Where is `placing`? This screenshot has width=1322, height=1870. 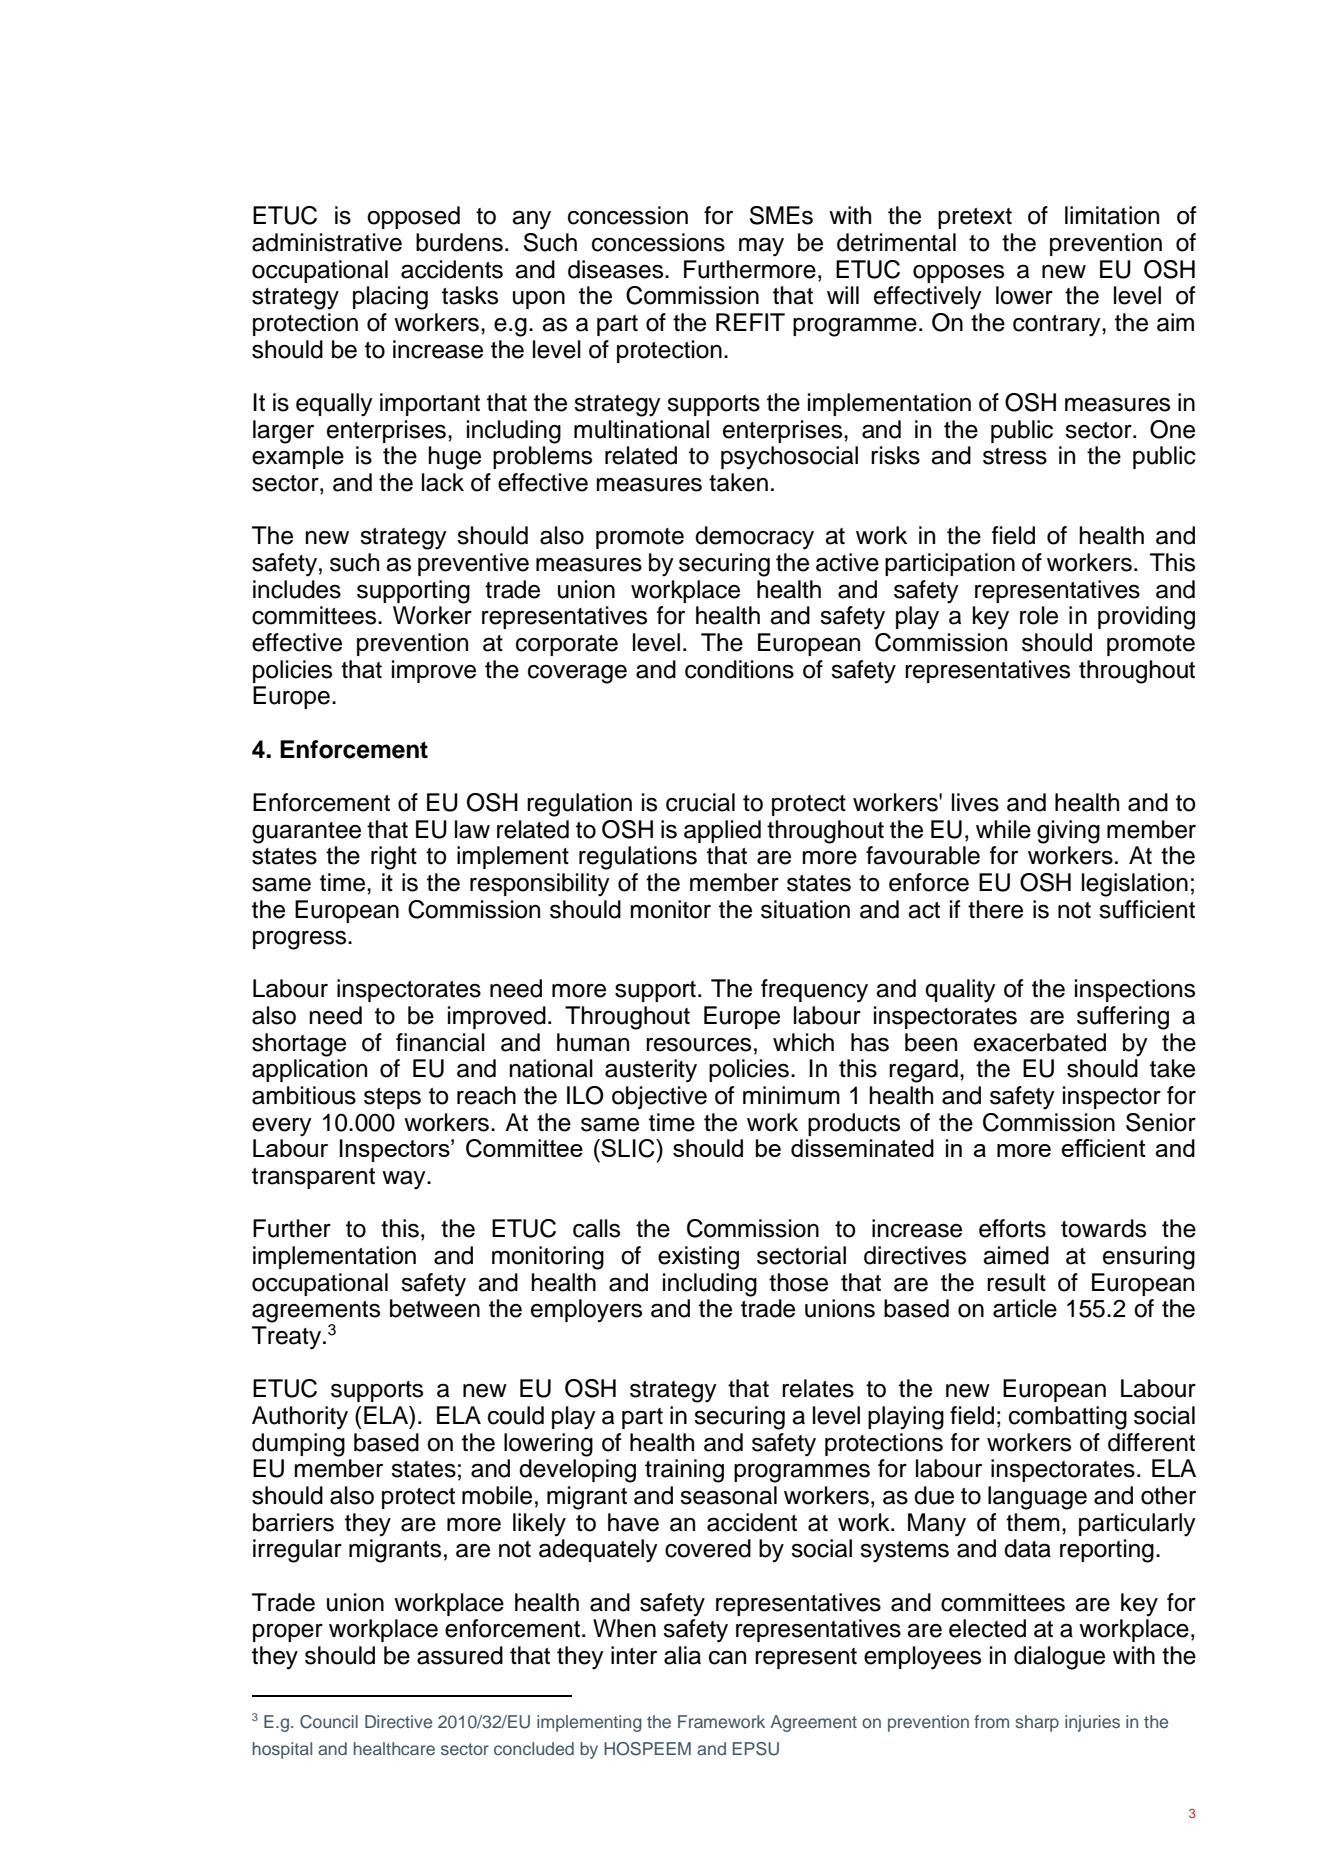 placing is located at coordinates (390, 298).
